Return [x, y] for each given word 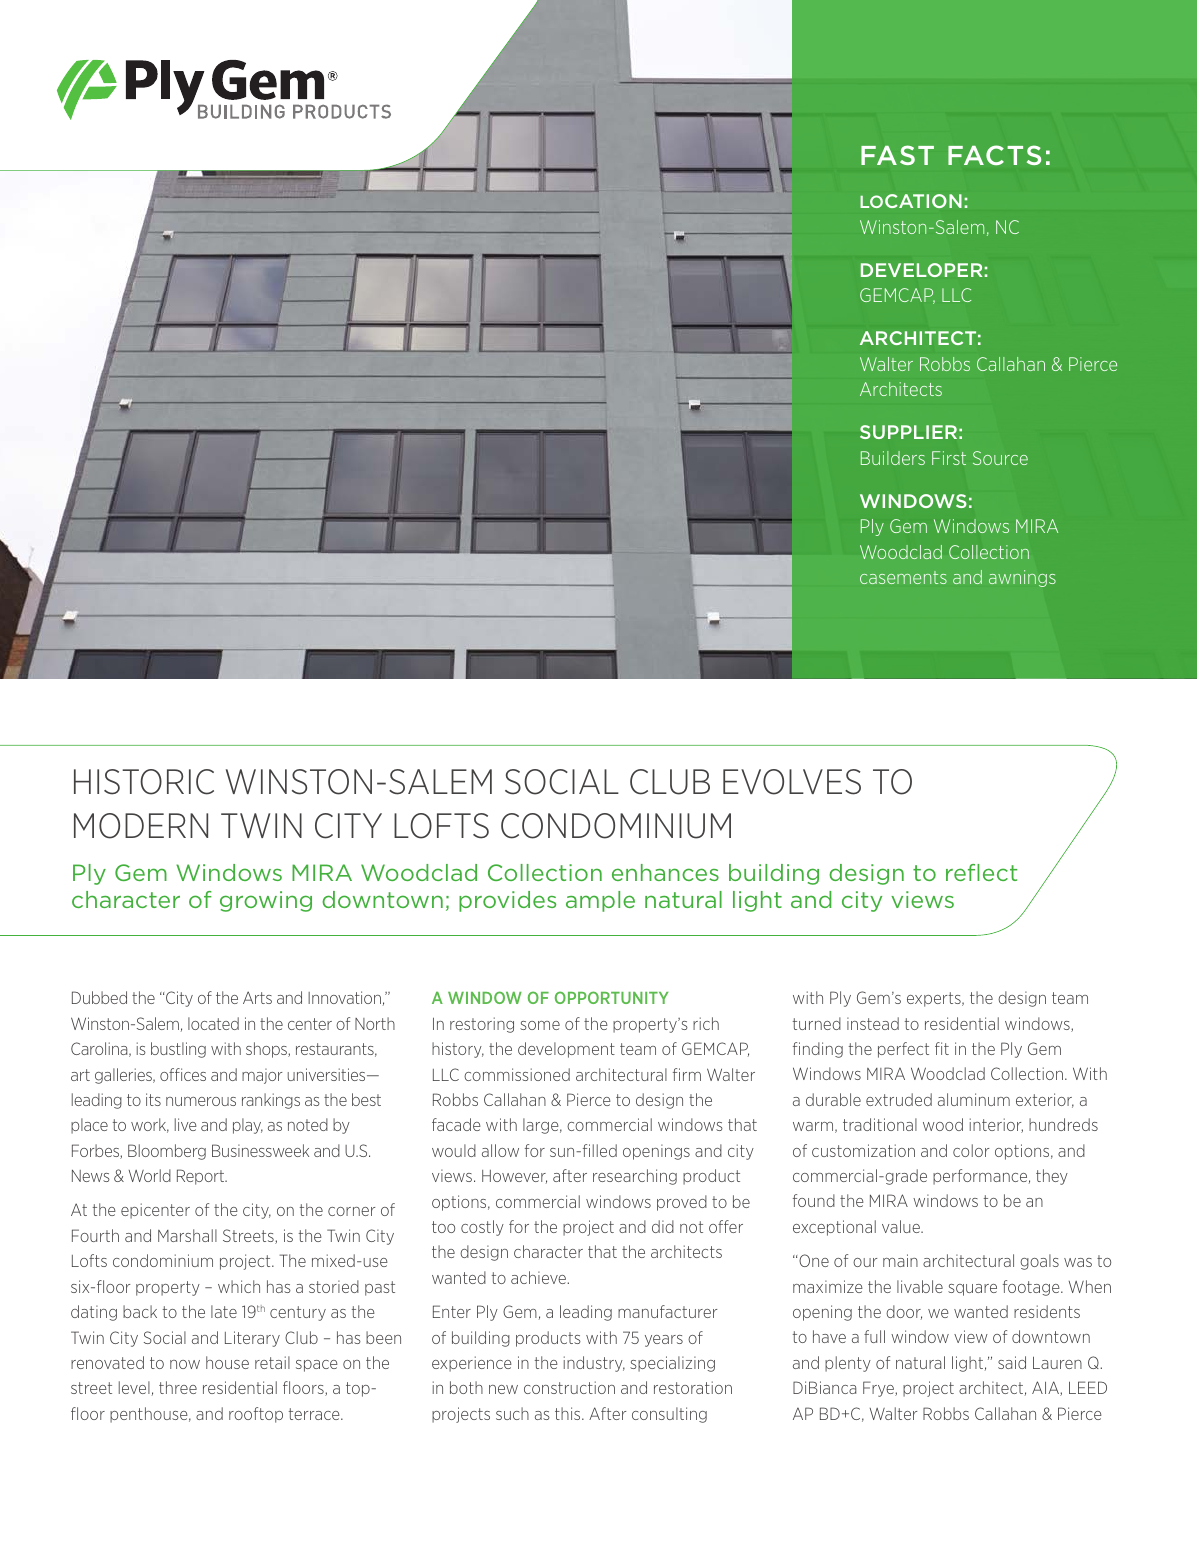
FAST [897, 155]
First [949, 458]
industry [594, 1364]
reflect [981, 872]
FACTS [994, 155]
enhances [665, 872]
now [185, 1364]
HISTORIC [144, 782]
